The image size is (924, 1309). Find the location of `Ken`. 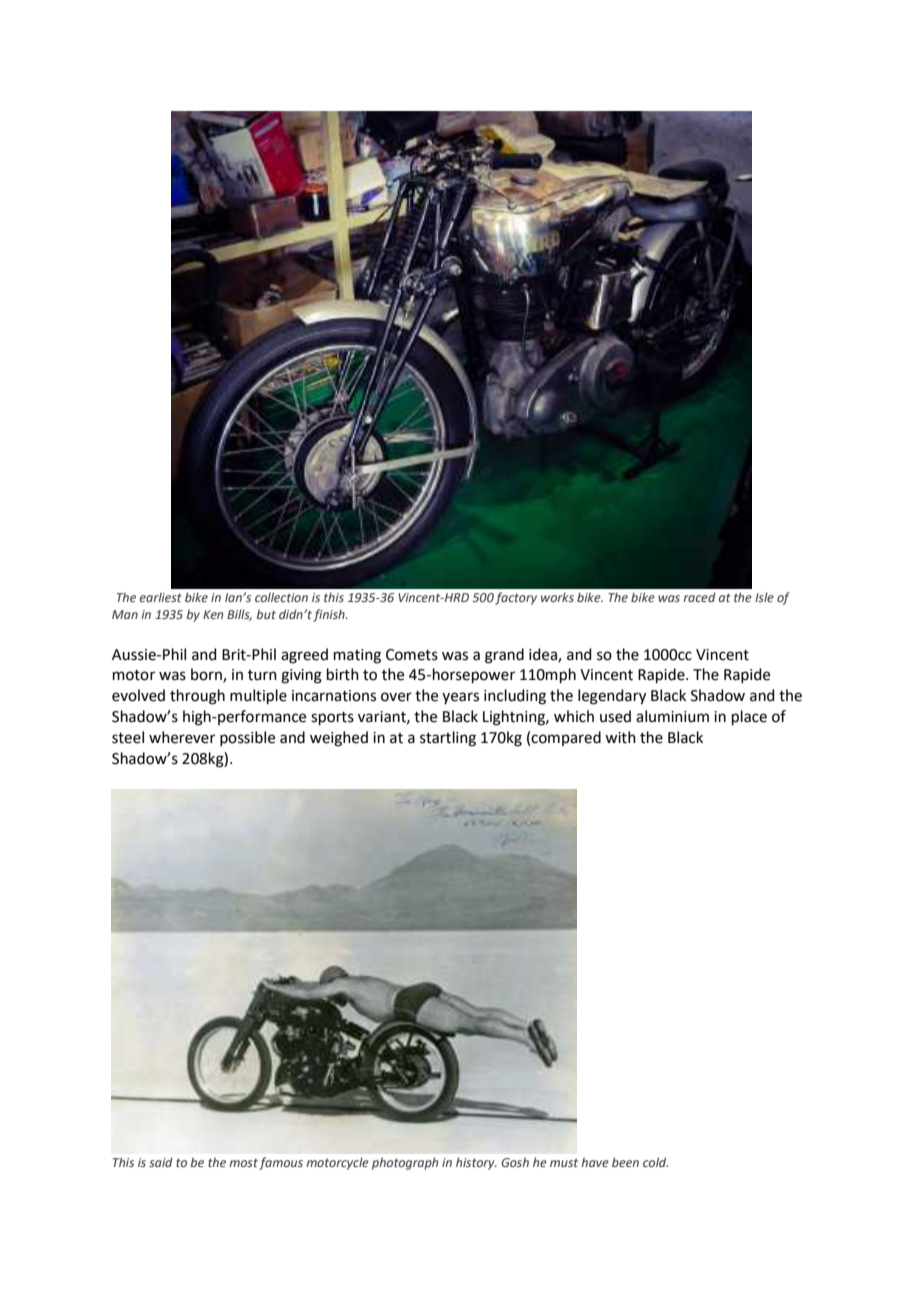

Ken is located at coordinates (213, 614).
